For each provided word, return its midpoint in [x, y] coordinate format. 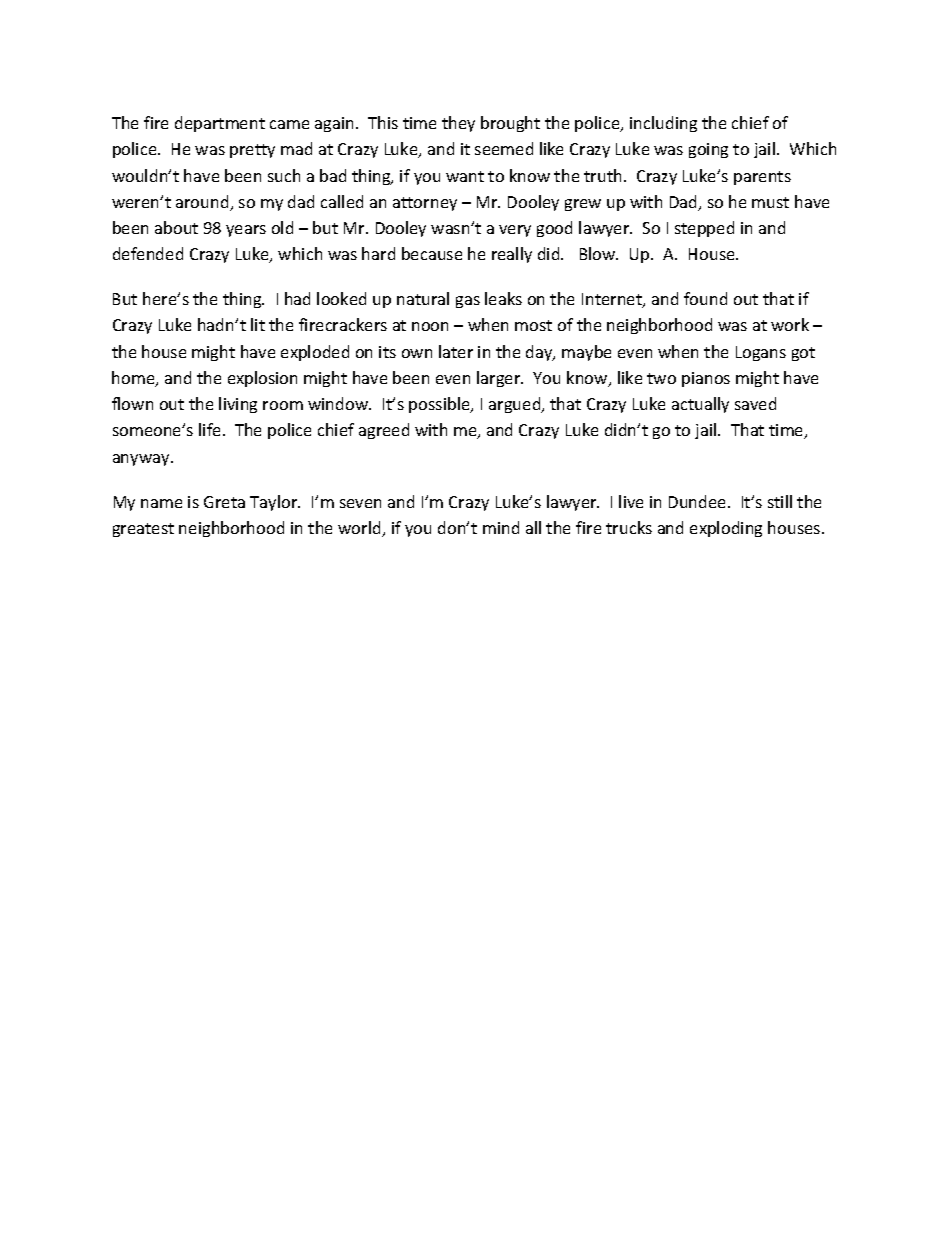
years [246, 231]
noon [430, 326]
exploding [726, 529]
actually [700, 405]
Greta [224, 502]
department [220, 124]
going [708, 150]
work [790, 324]
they [458, 124]
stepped [704, 229]
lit [258, 324]
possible [440, 405]
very [515, 231]
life [211, 429]
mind [501, 527]
